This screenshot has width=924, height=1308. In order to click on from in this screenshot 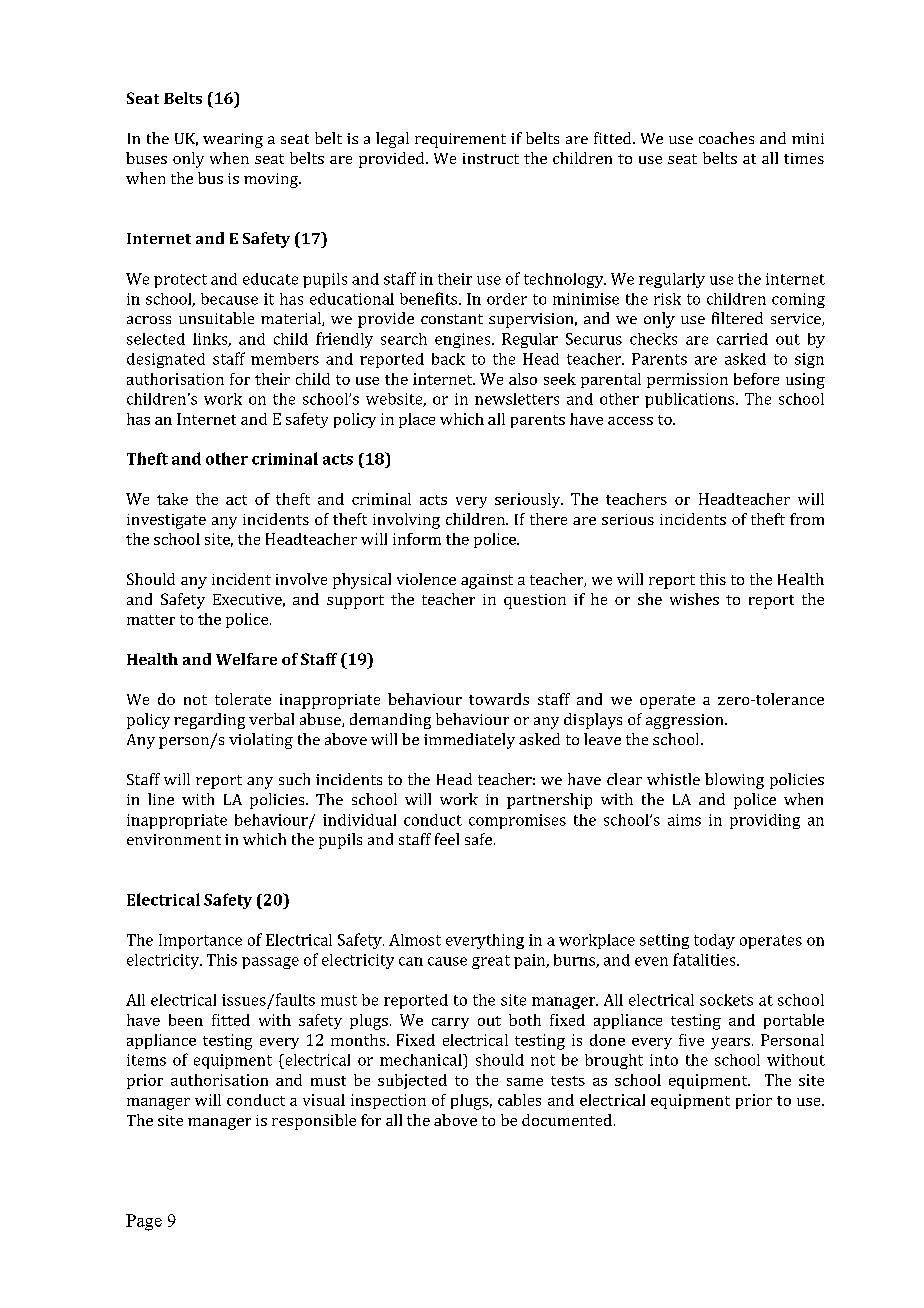, I will do `click(807, 519)`.
